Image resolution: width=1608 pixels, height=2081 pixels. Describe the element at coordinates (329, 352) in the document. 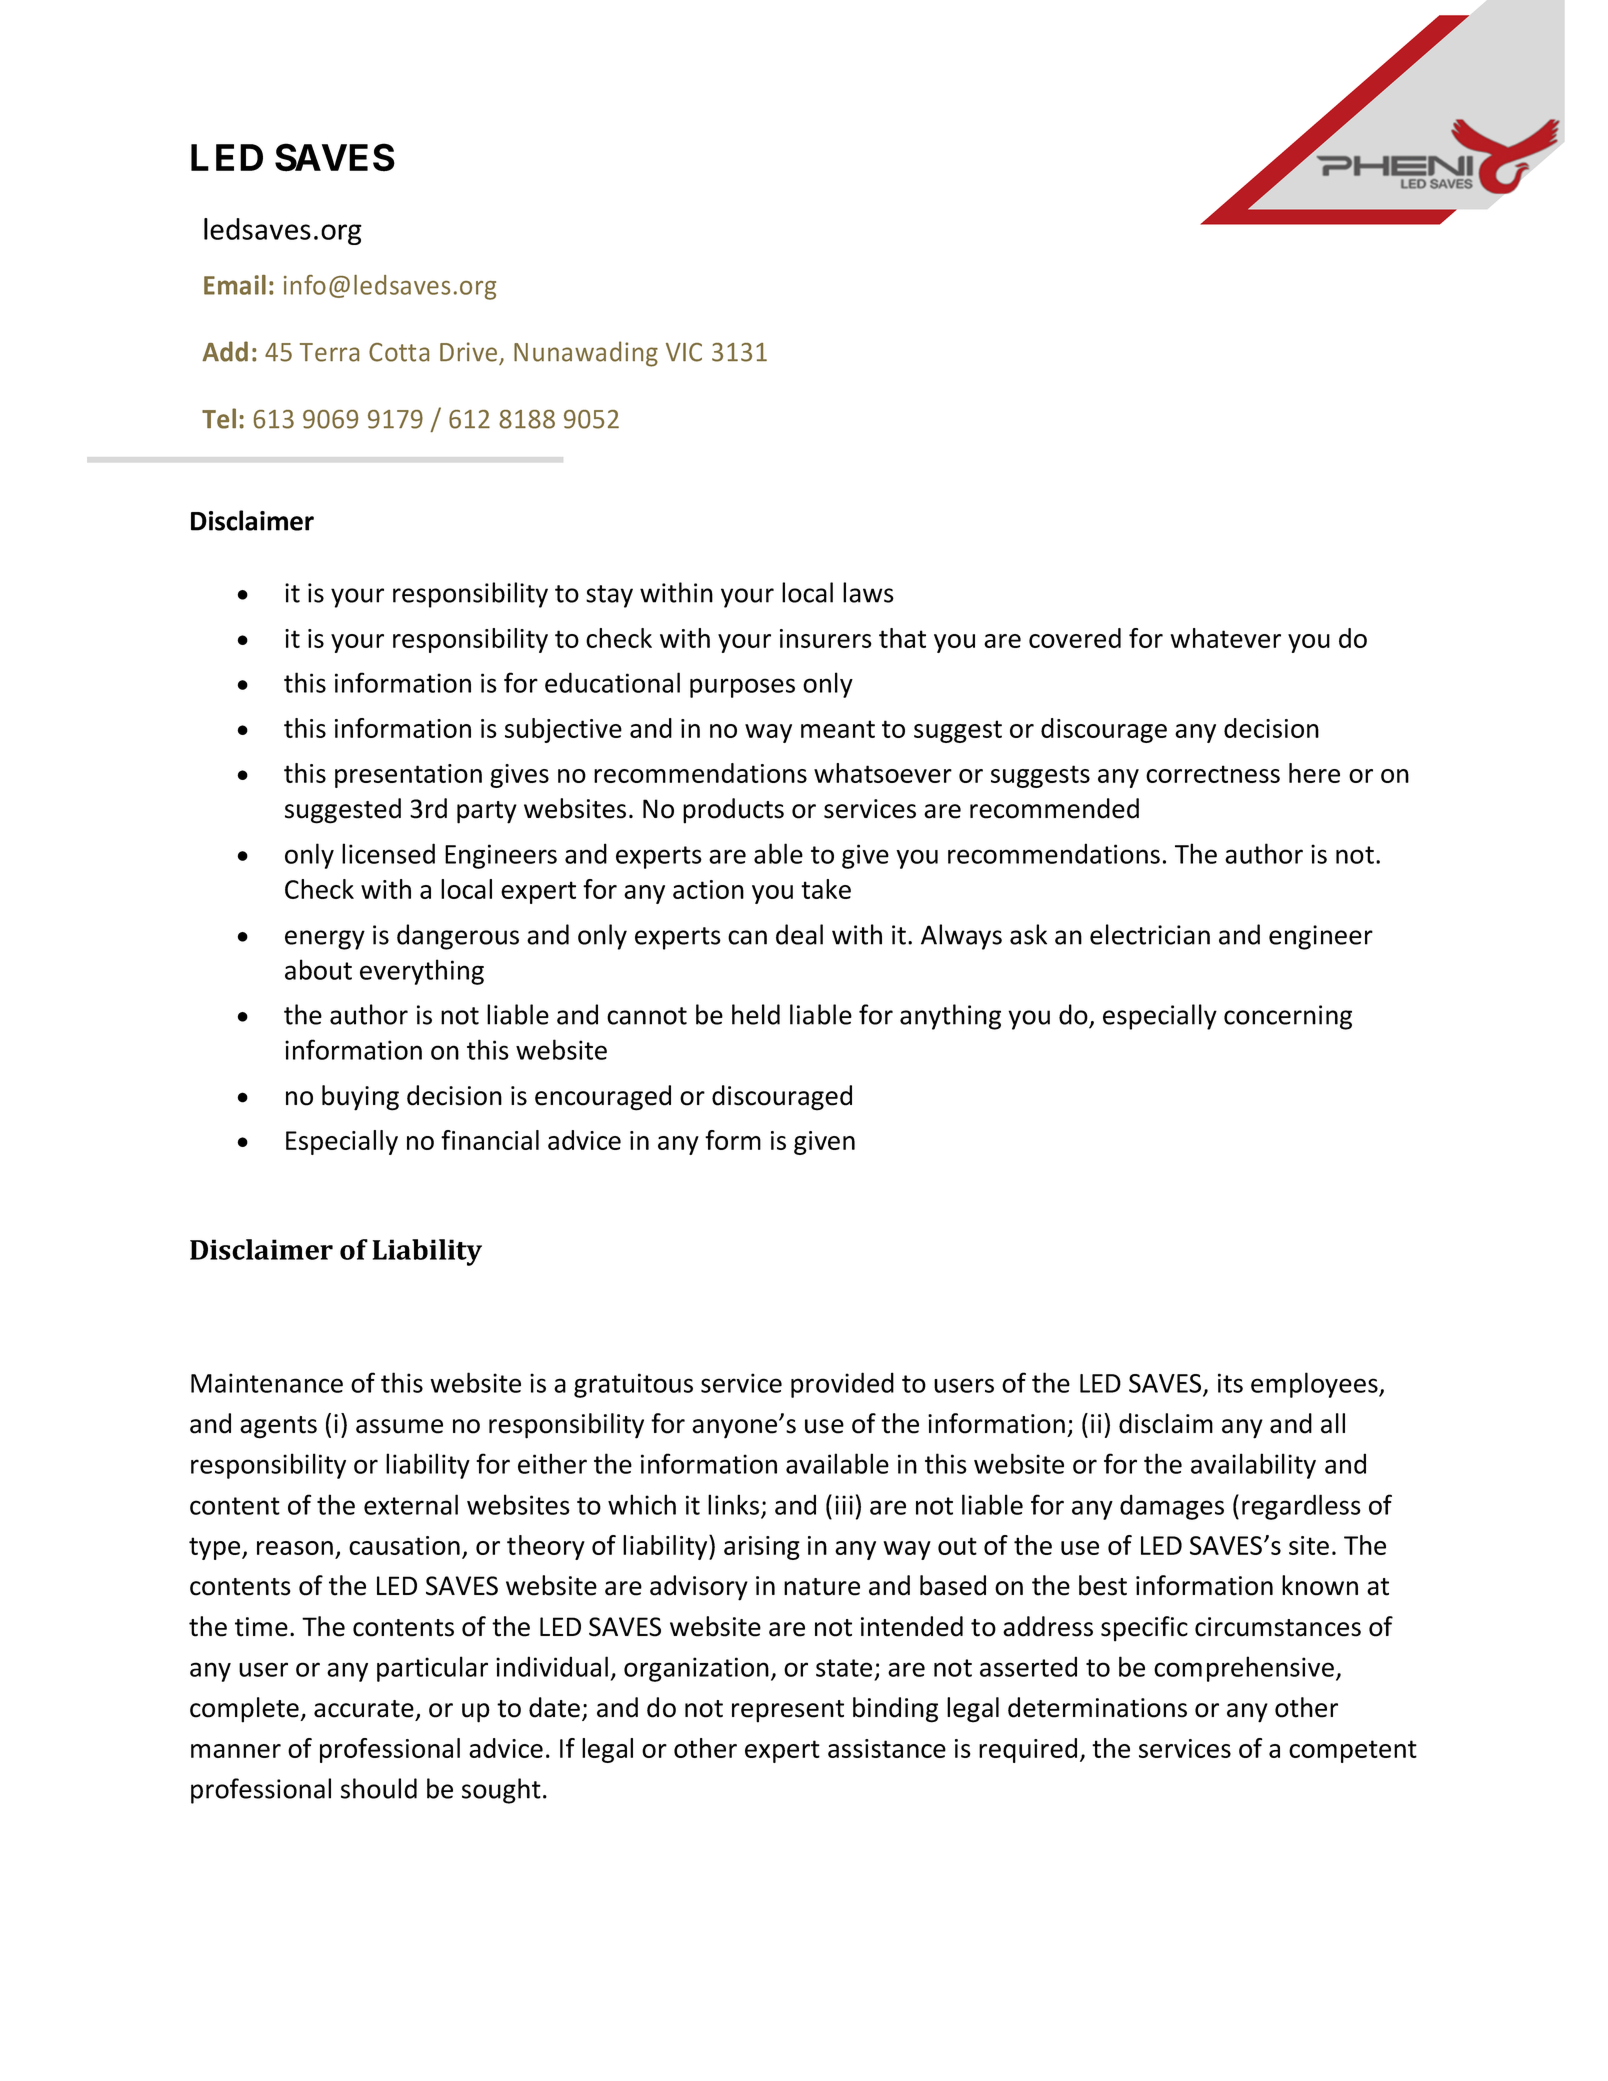

I see `Terra` at that location.
